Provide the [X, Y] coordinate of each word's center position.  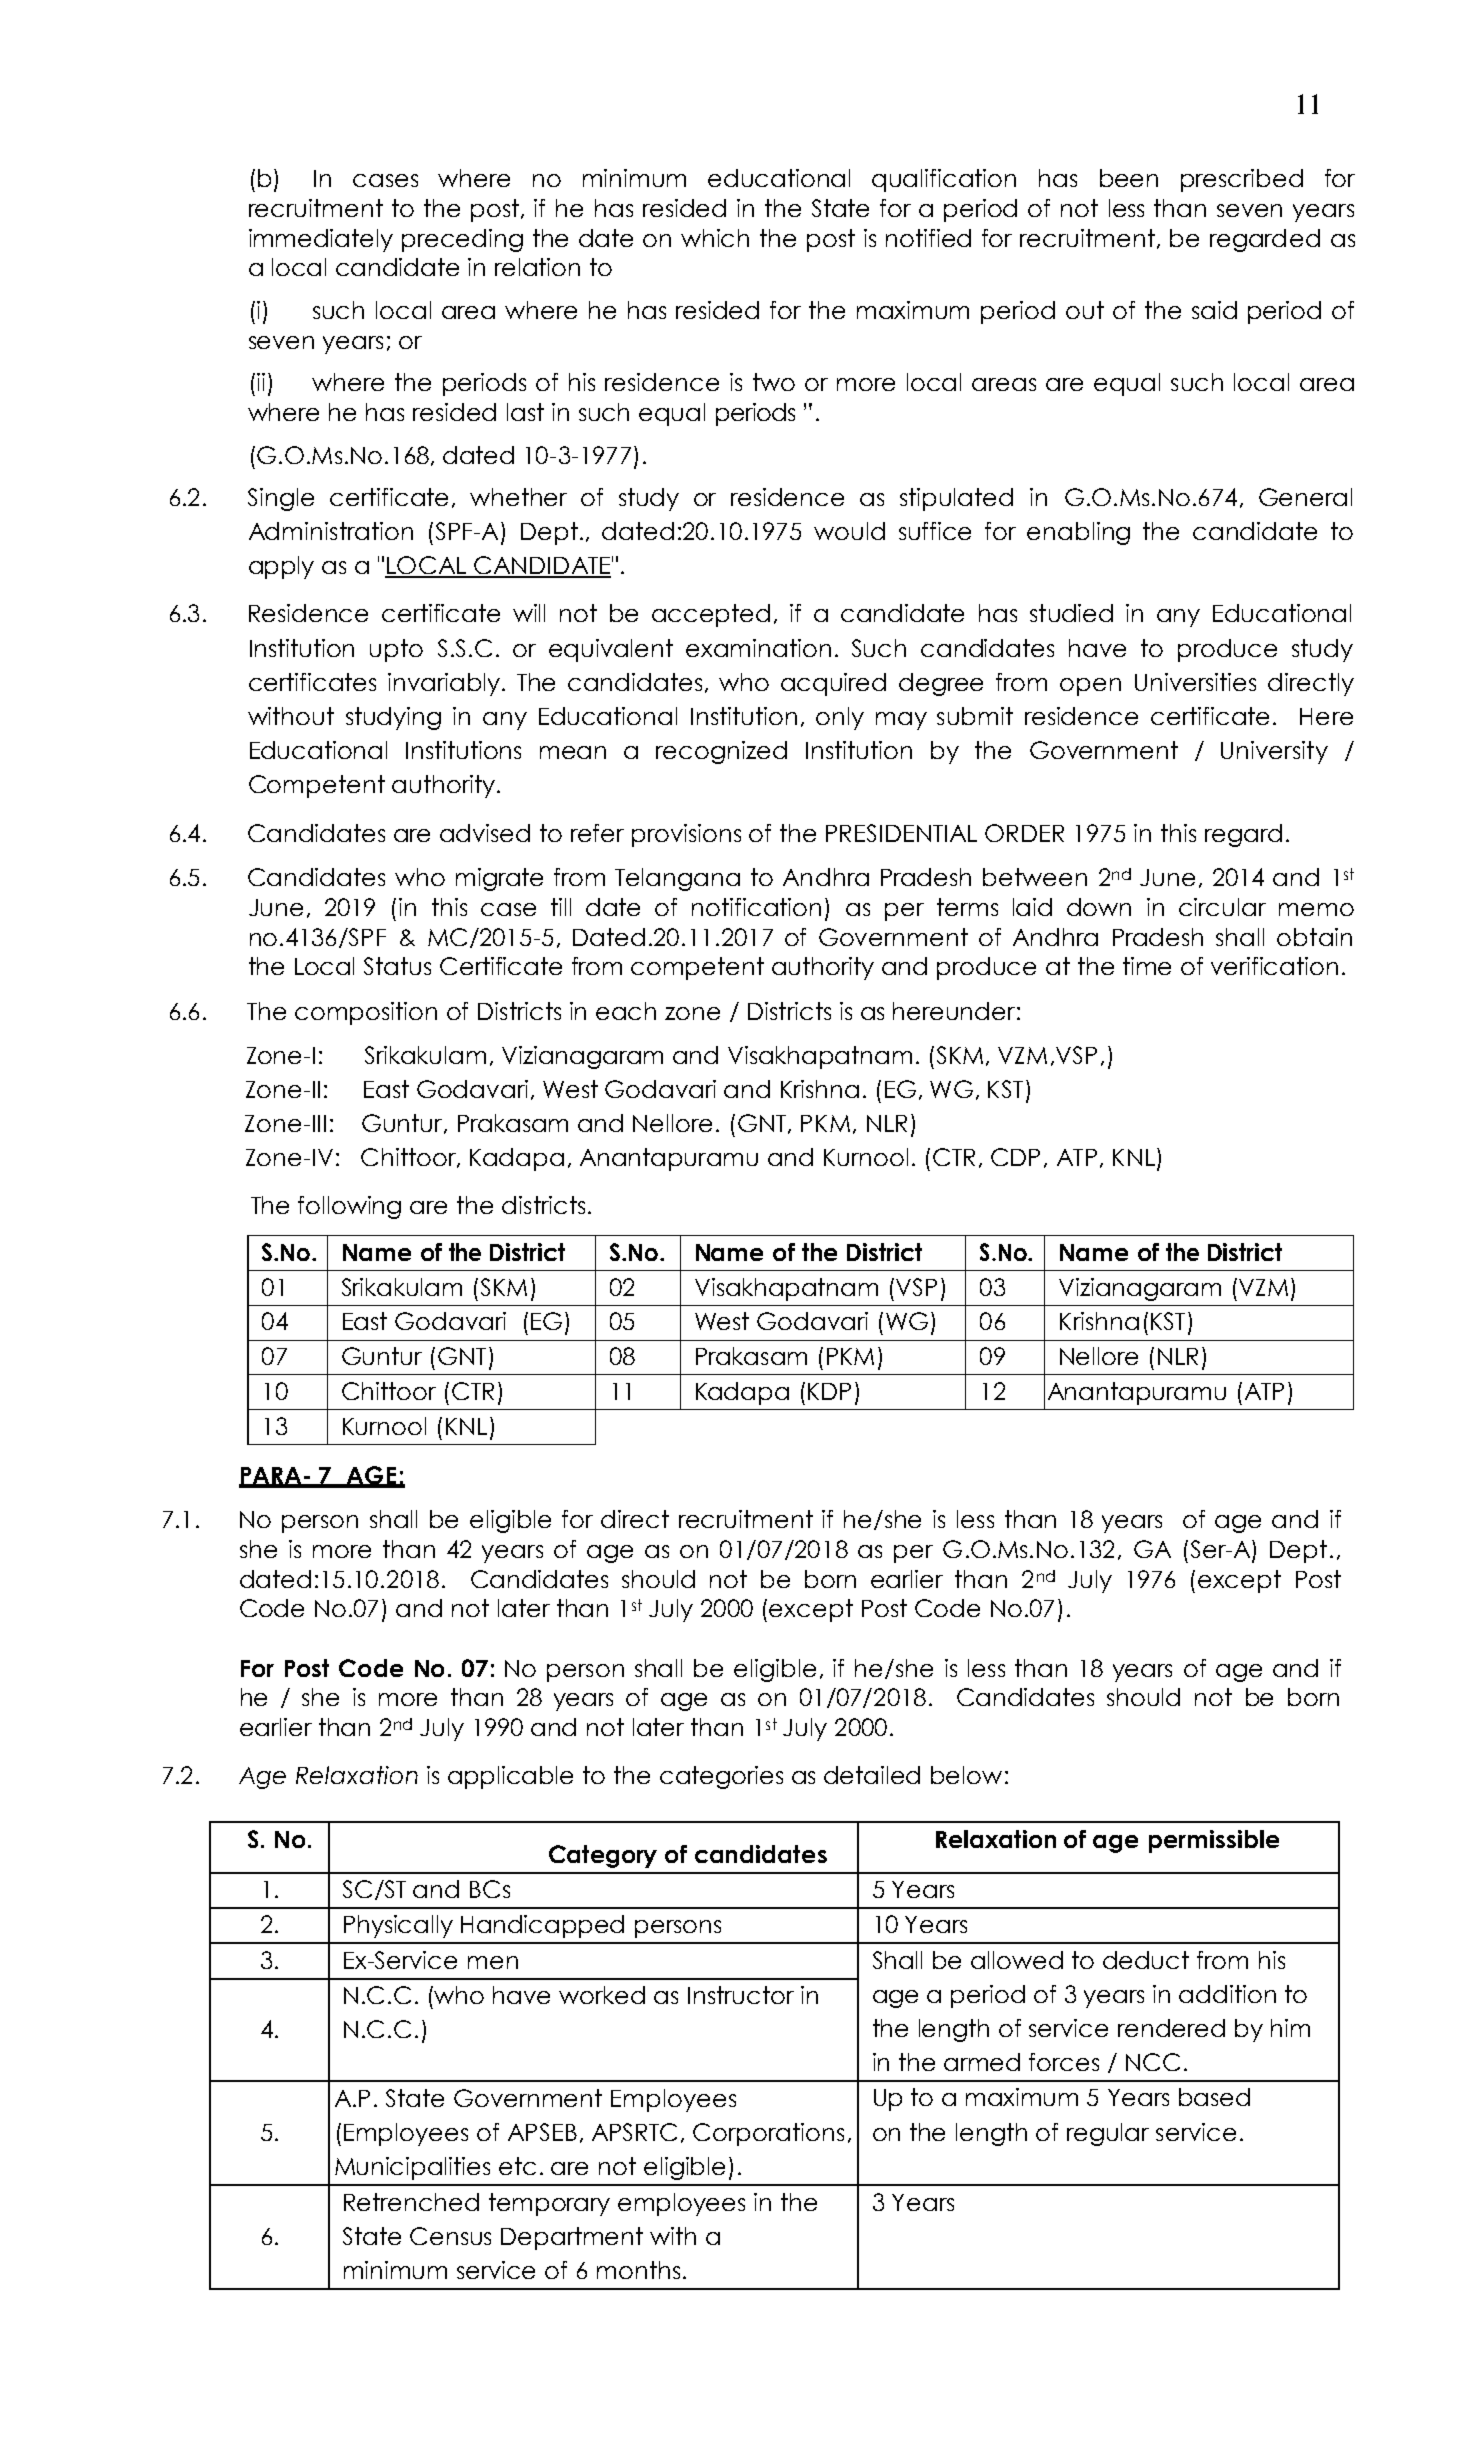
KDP [829, 1391]
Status [397, 966]
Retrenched [411, 2202]
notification [756, 907]
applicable [510, 1777]
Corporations [768, 2134]
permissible [1214, 1841]
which [715, 238]
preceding [462, 240]
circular [1222, 907]
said [1214, 310]
